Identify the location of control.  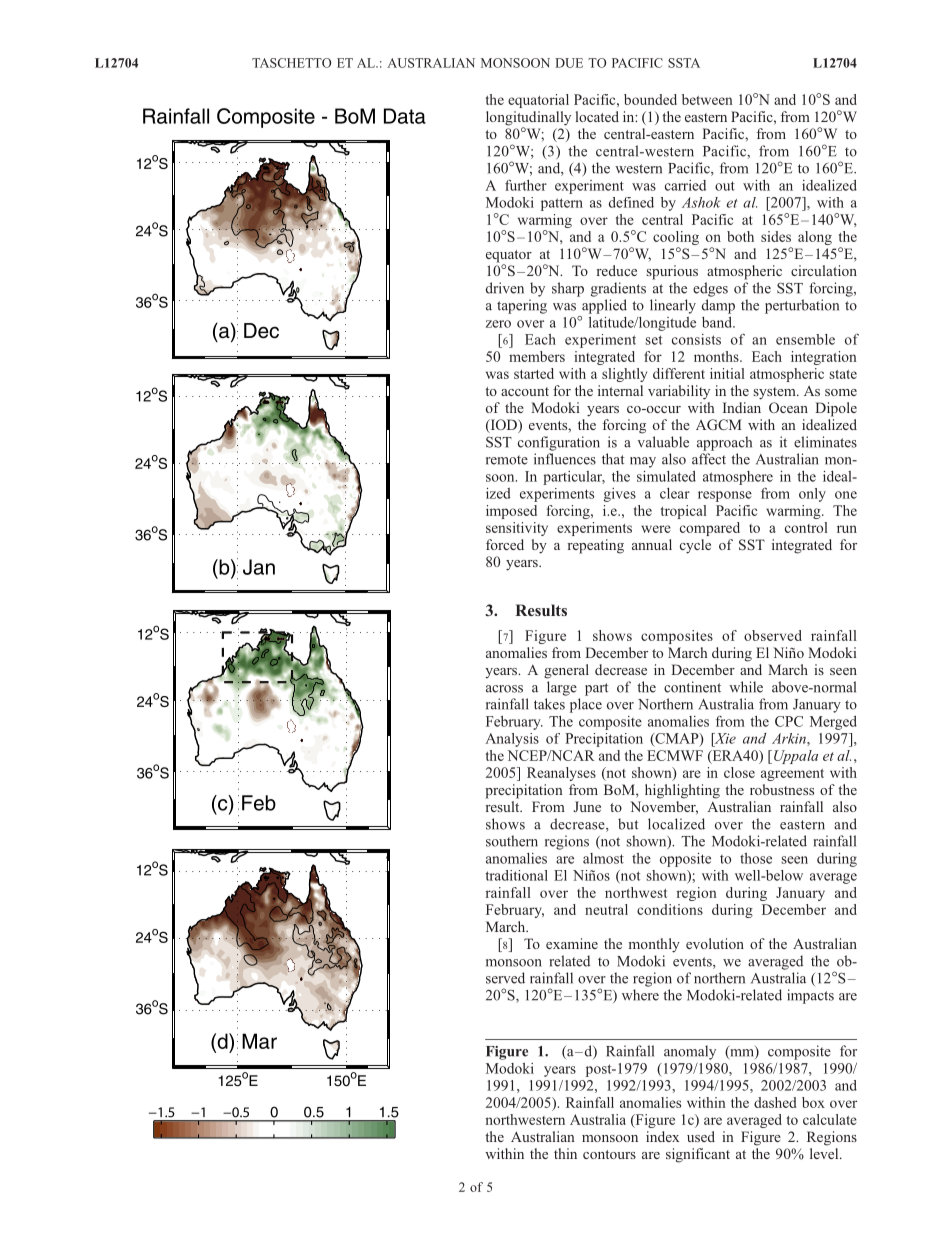
(806, 527).
